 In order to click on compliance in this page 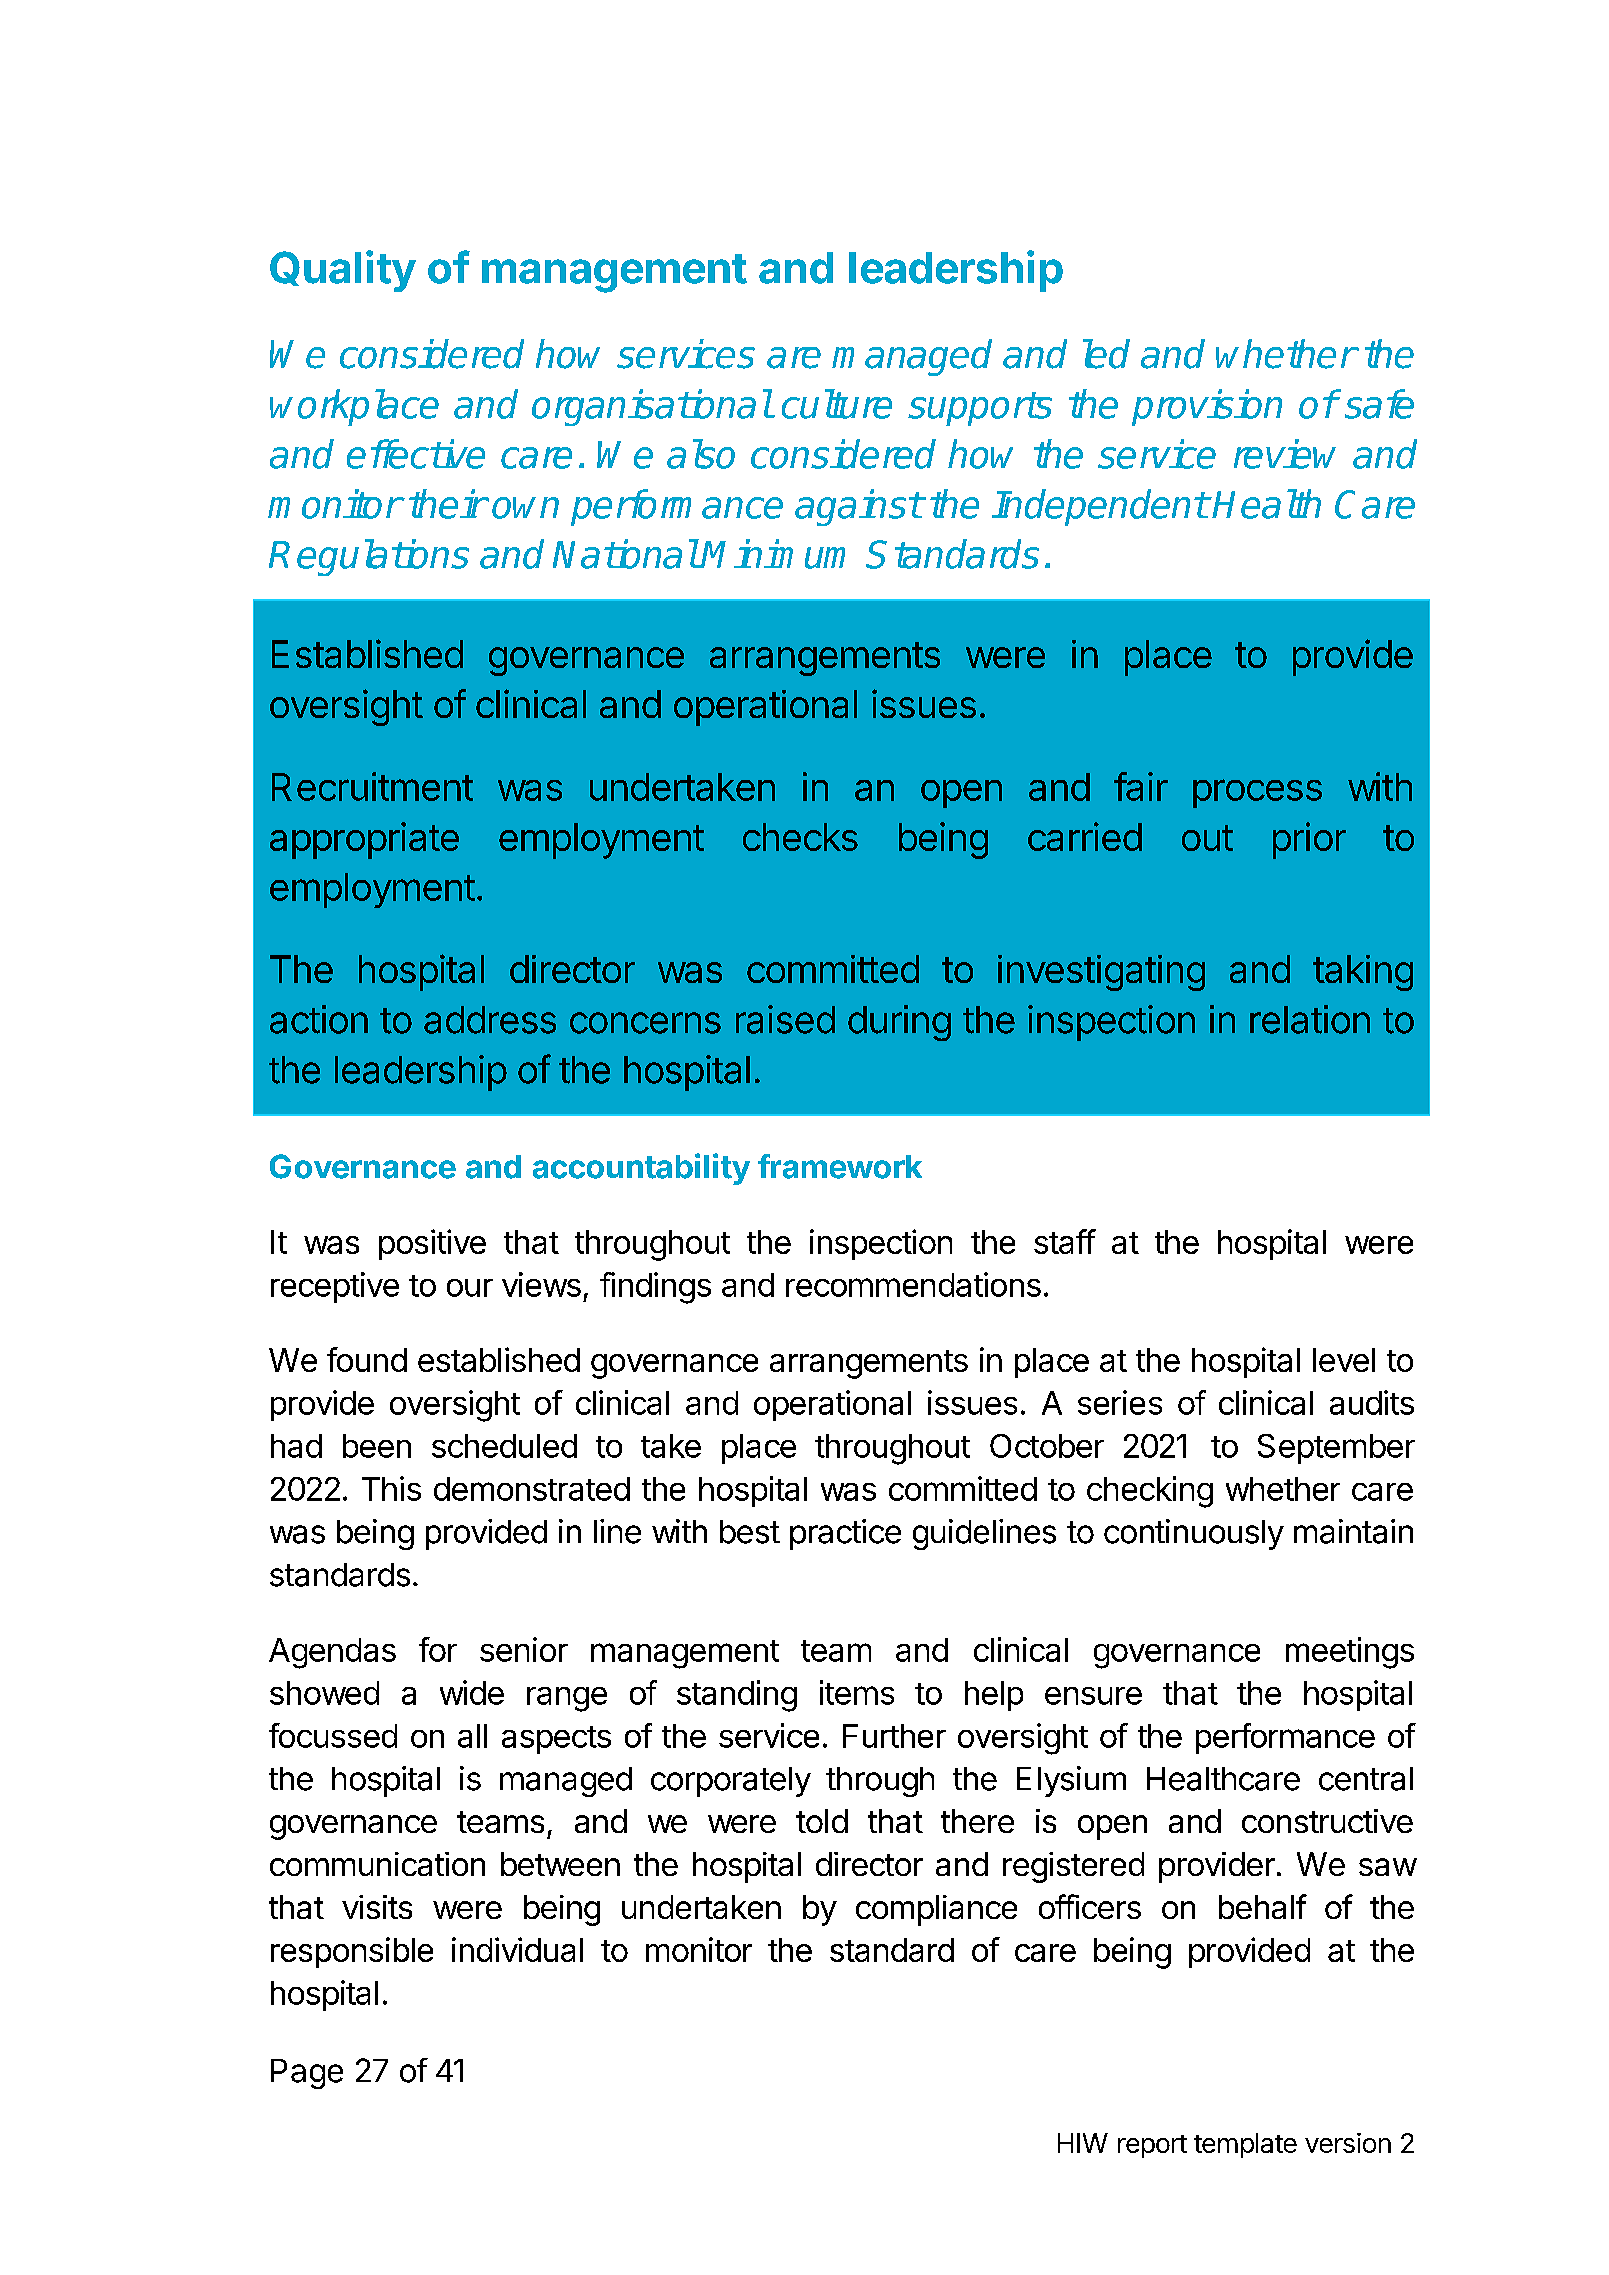, I will do `click(936, 1910)`.
